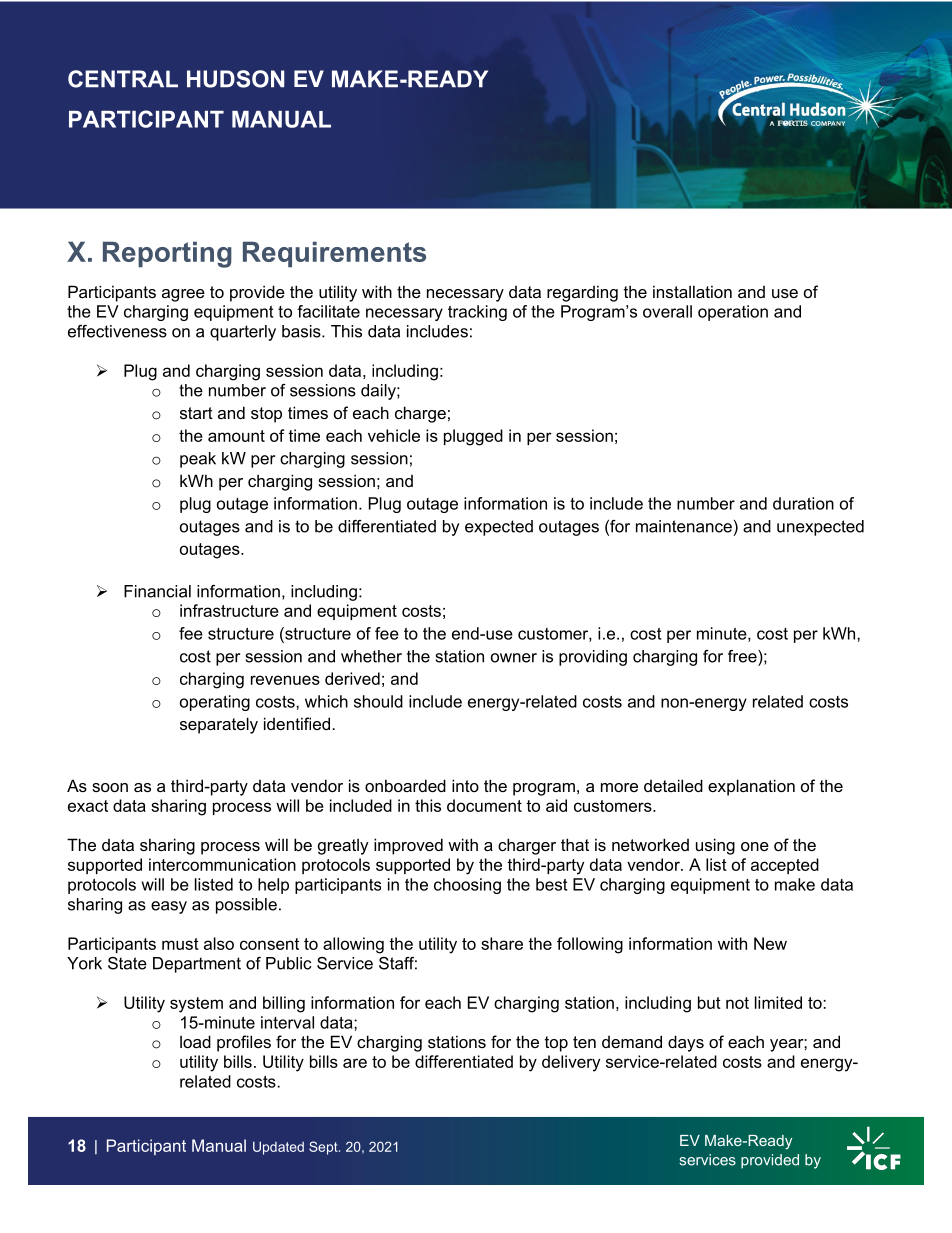  Describe the element at coordinates (715, 846) in the document. I see `using` at that location.
